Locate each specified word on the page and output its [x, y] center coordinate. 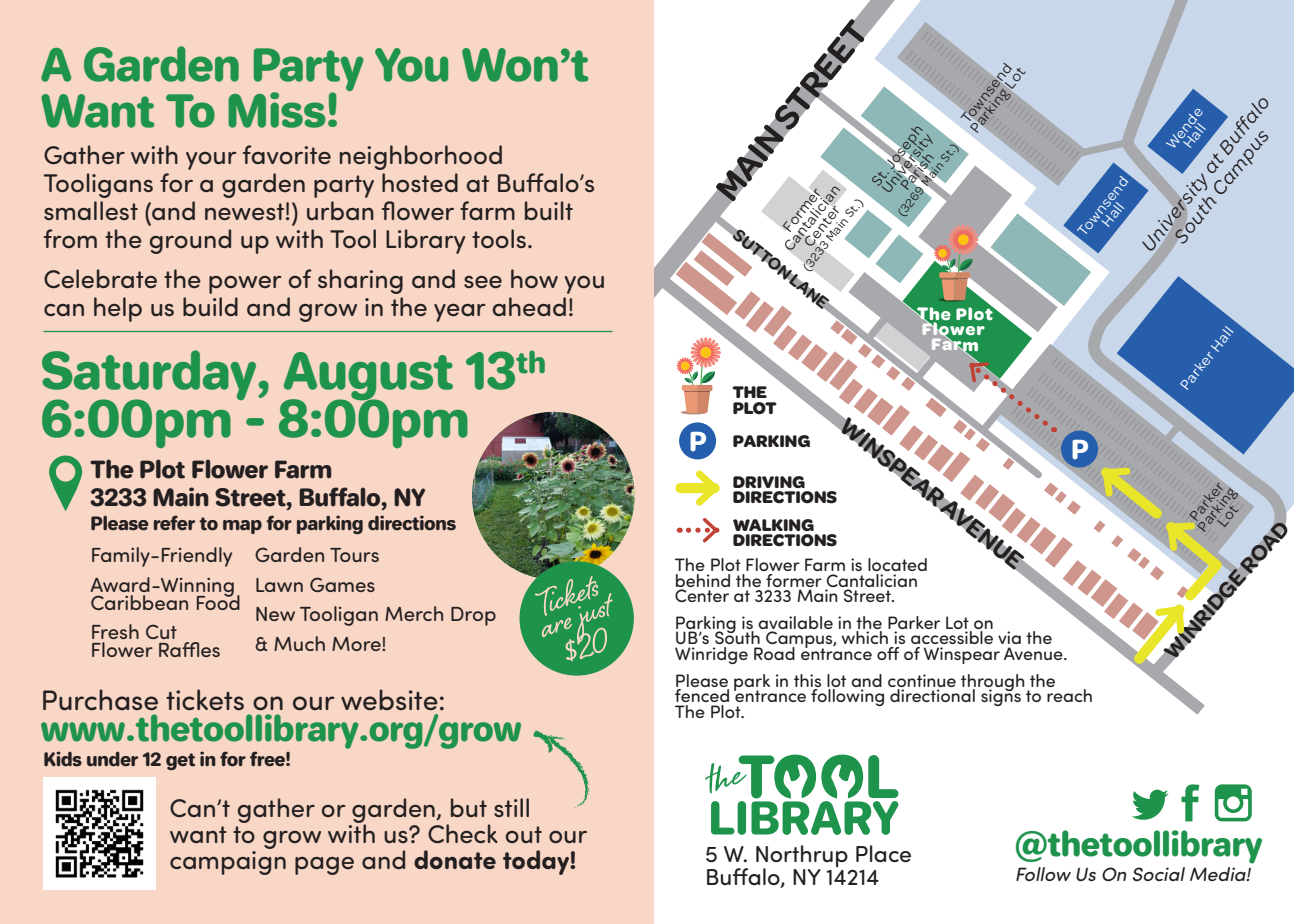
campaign [228, 861]
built [549, 210]
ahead [529, 306]
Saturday [149, 376]
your [211, 161]
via [1009, 637]
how [534, 278]
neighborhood [421, 157]
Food [218, 601]
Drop [473, 616]
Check [463, 833]
